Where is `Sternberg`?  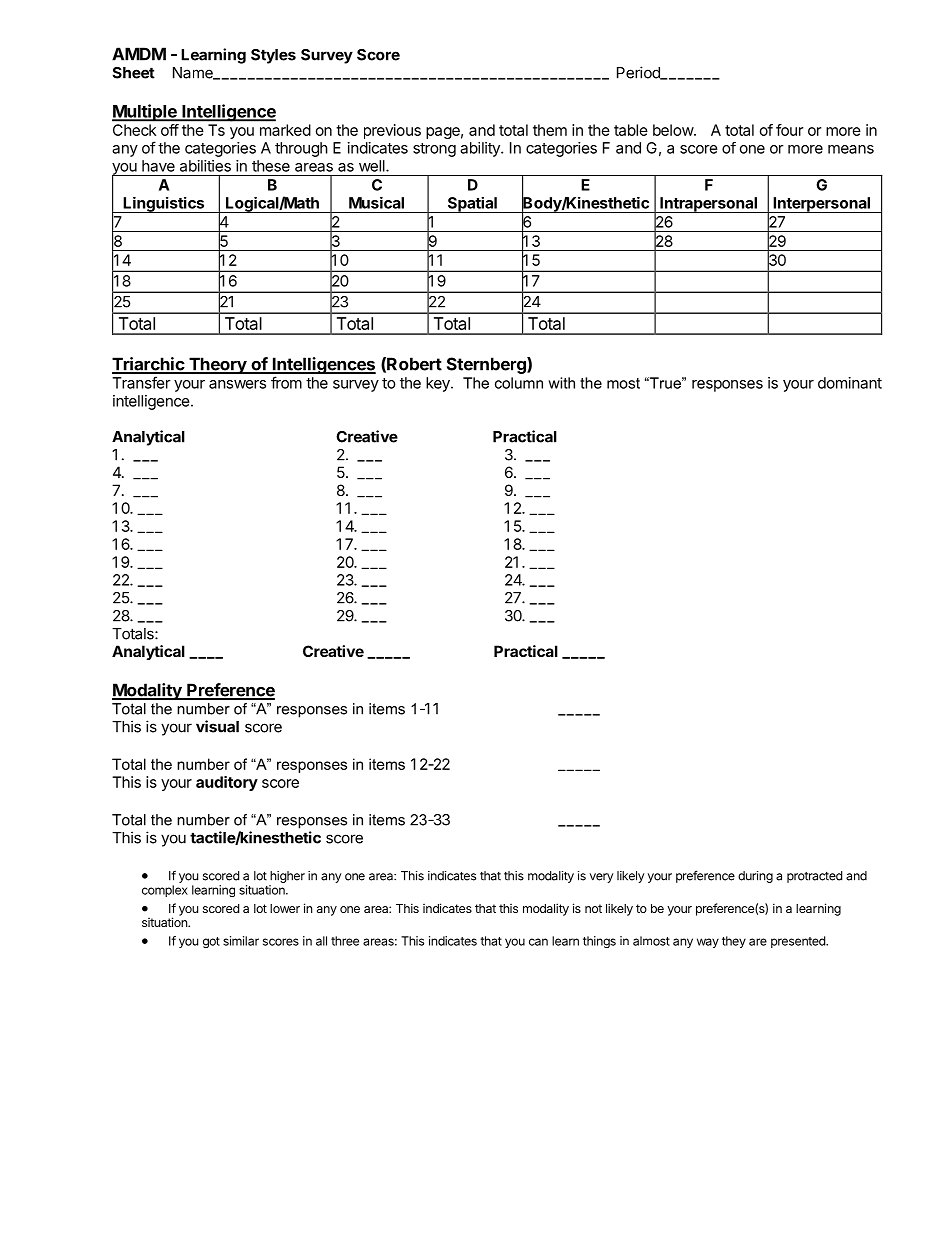
Sternberg is located at coordinates (487, 365).
